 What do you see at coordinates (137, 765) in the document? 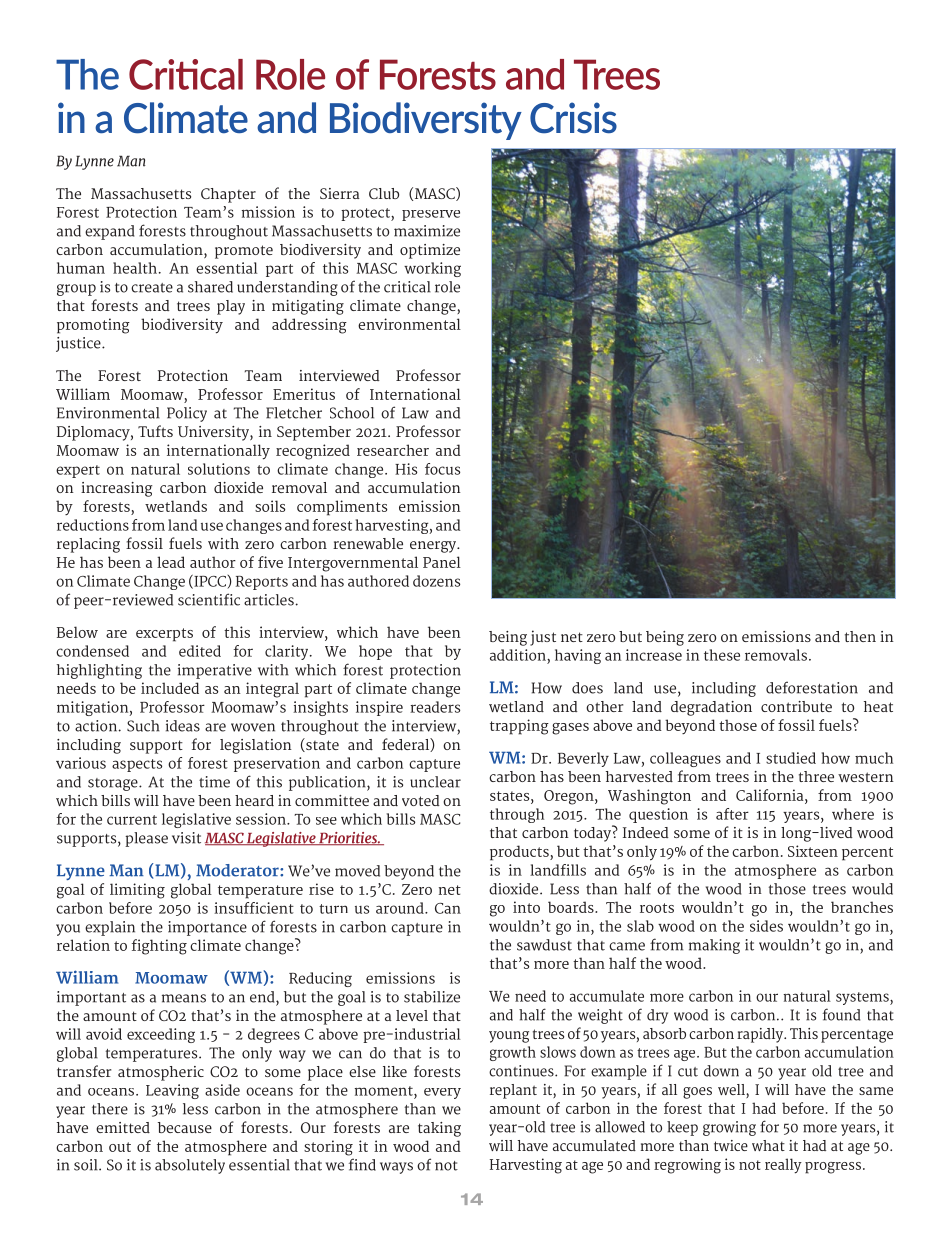
I see `aspects` at bounding box center [137, 765].
